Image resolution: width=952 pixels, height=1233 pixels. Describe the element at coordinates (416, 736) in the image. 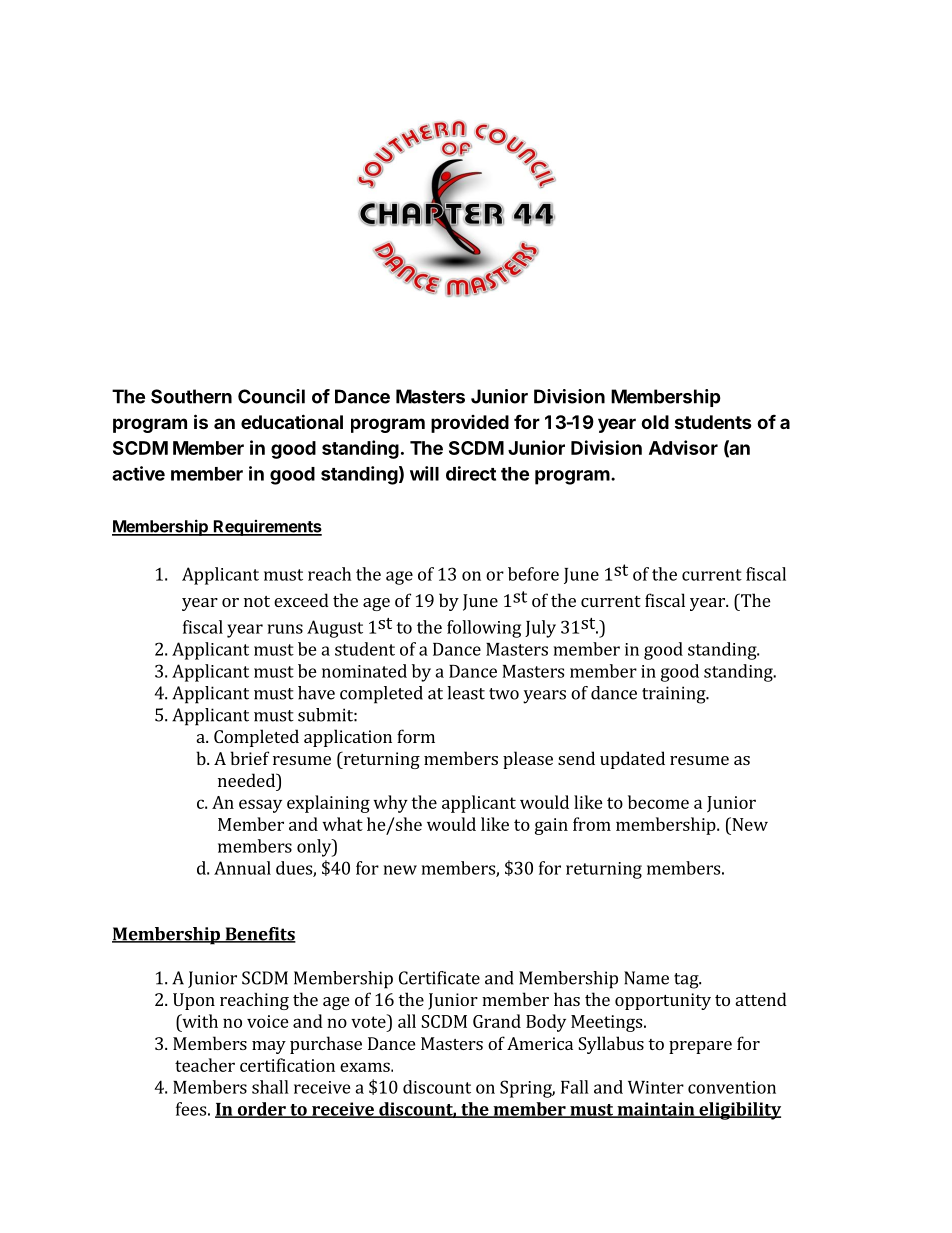

I see `form` at that location.
